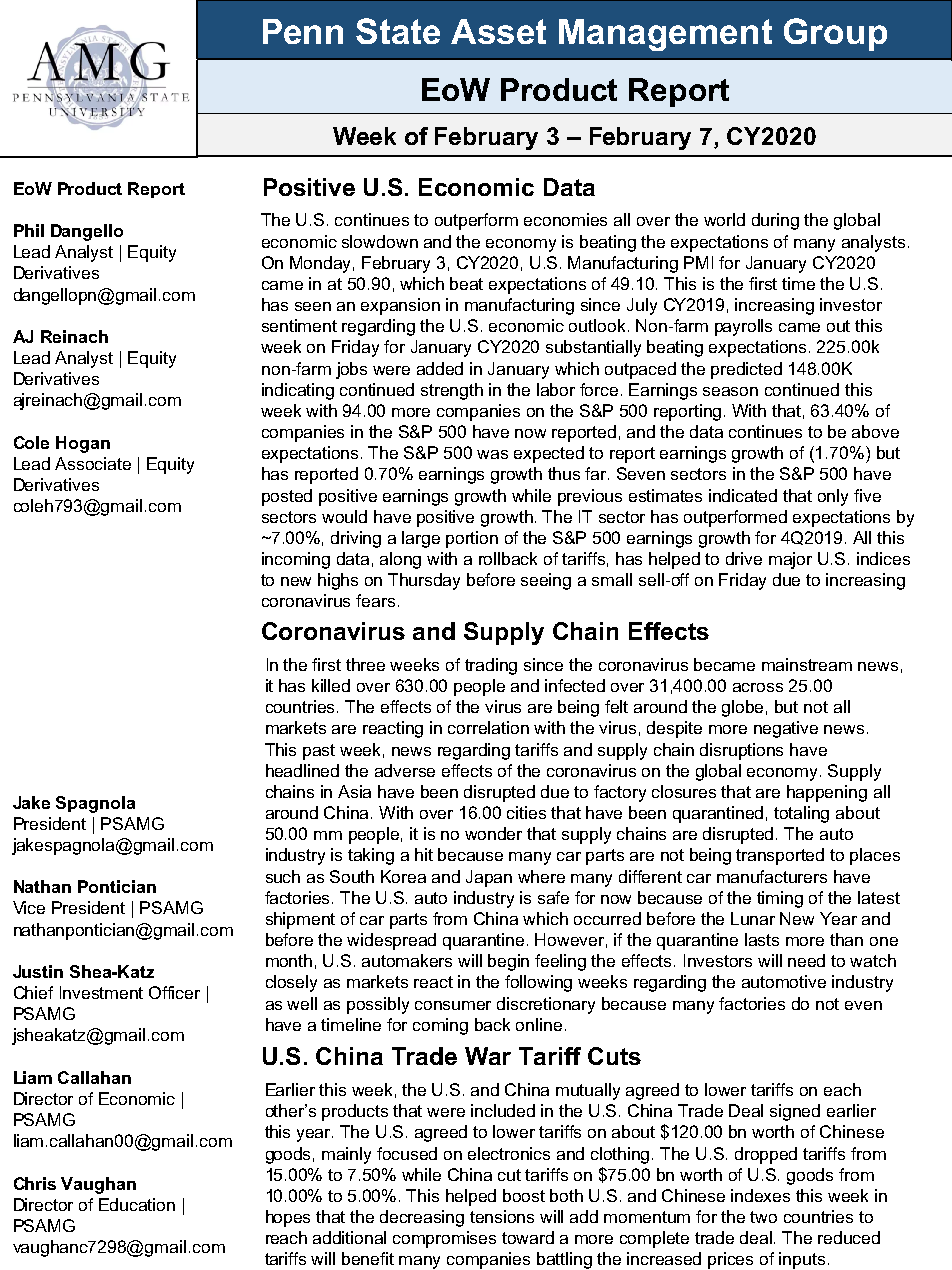 The width and height of the document is (952, 1270). Describe the element at coordinates (137, 1204) in the document. I see `Education` at that location.
